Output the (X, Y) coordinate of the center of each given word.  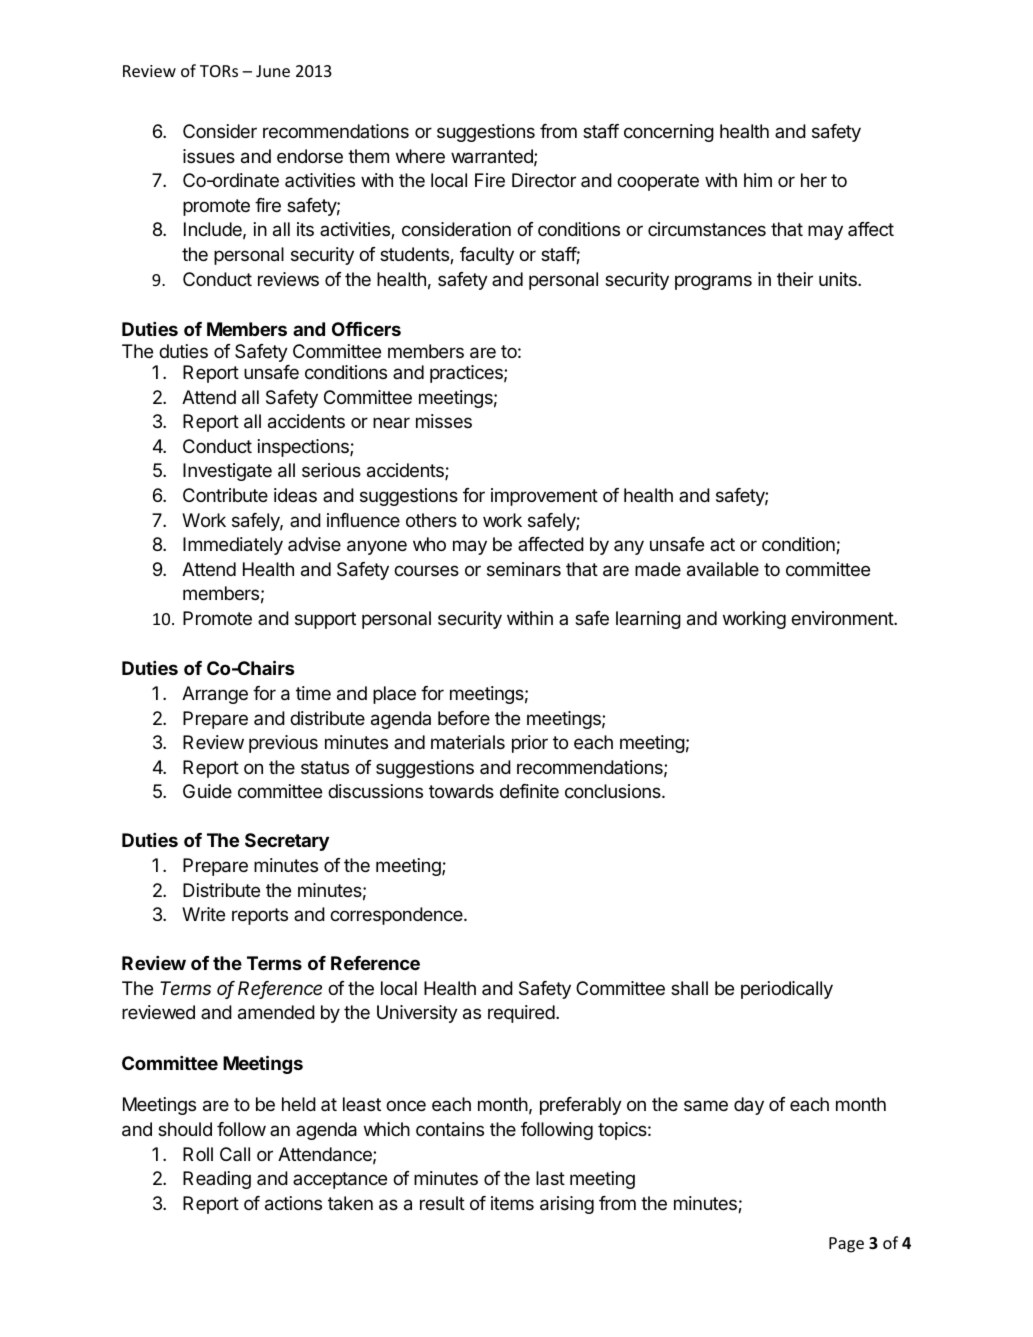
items (512, 1203)
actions (293, 1203)
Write (203, 914)
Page (846, 1245)
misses (444, 421)
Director (544, 180)
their (795, 279)
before (464, 718)
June (273, 71)
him (758, 180)
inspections (304, 448)
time (313, 693)
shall (689, 988)
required (521, 1014)
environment (843, 618)
